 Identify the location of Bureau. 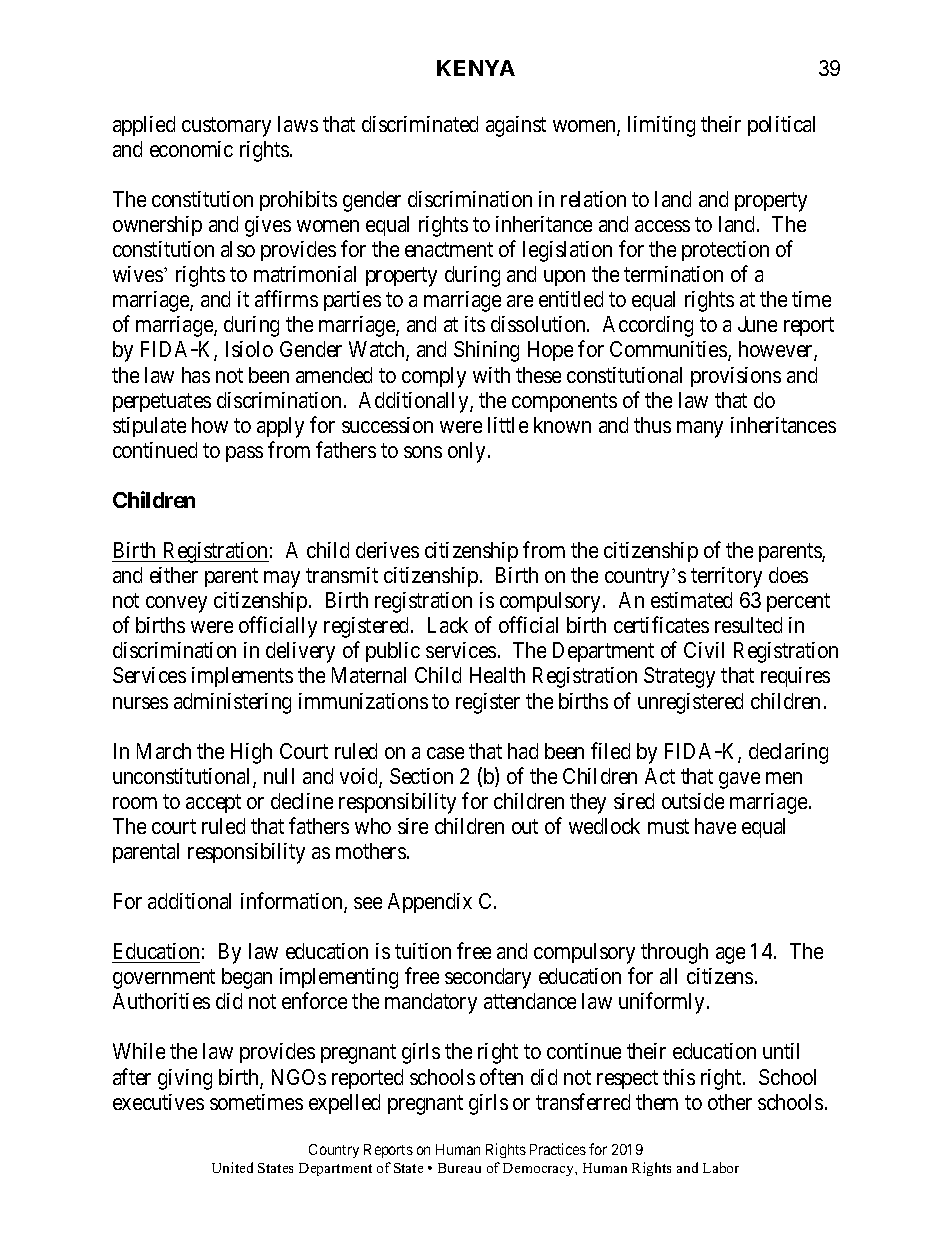
(459, 1168).
